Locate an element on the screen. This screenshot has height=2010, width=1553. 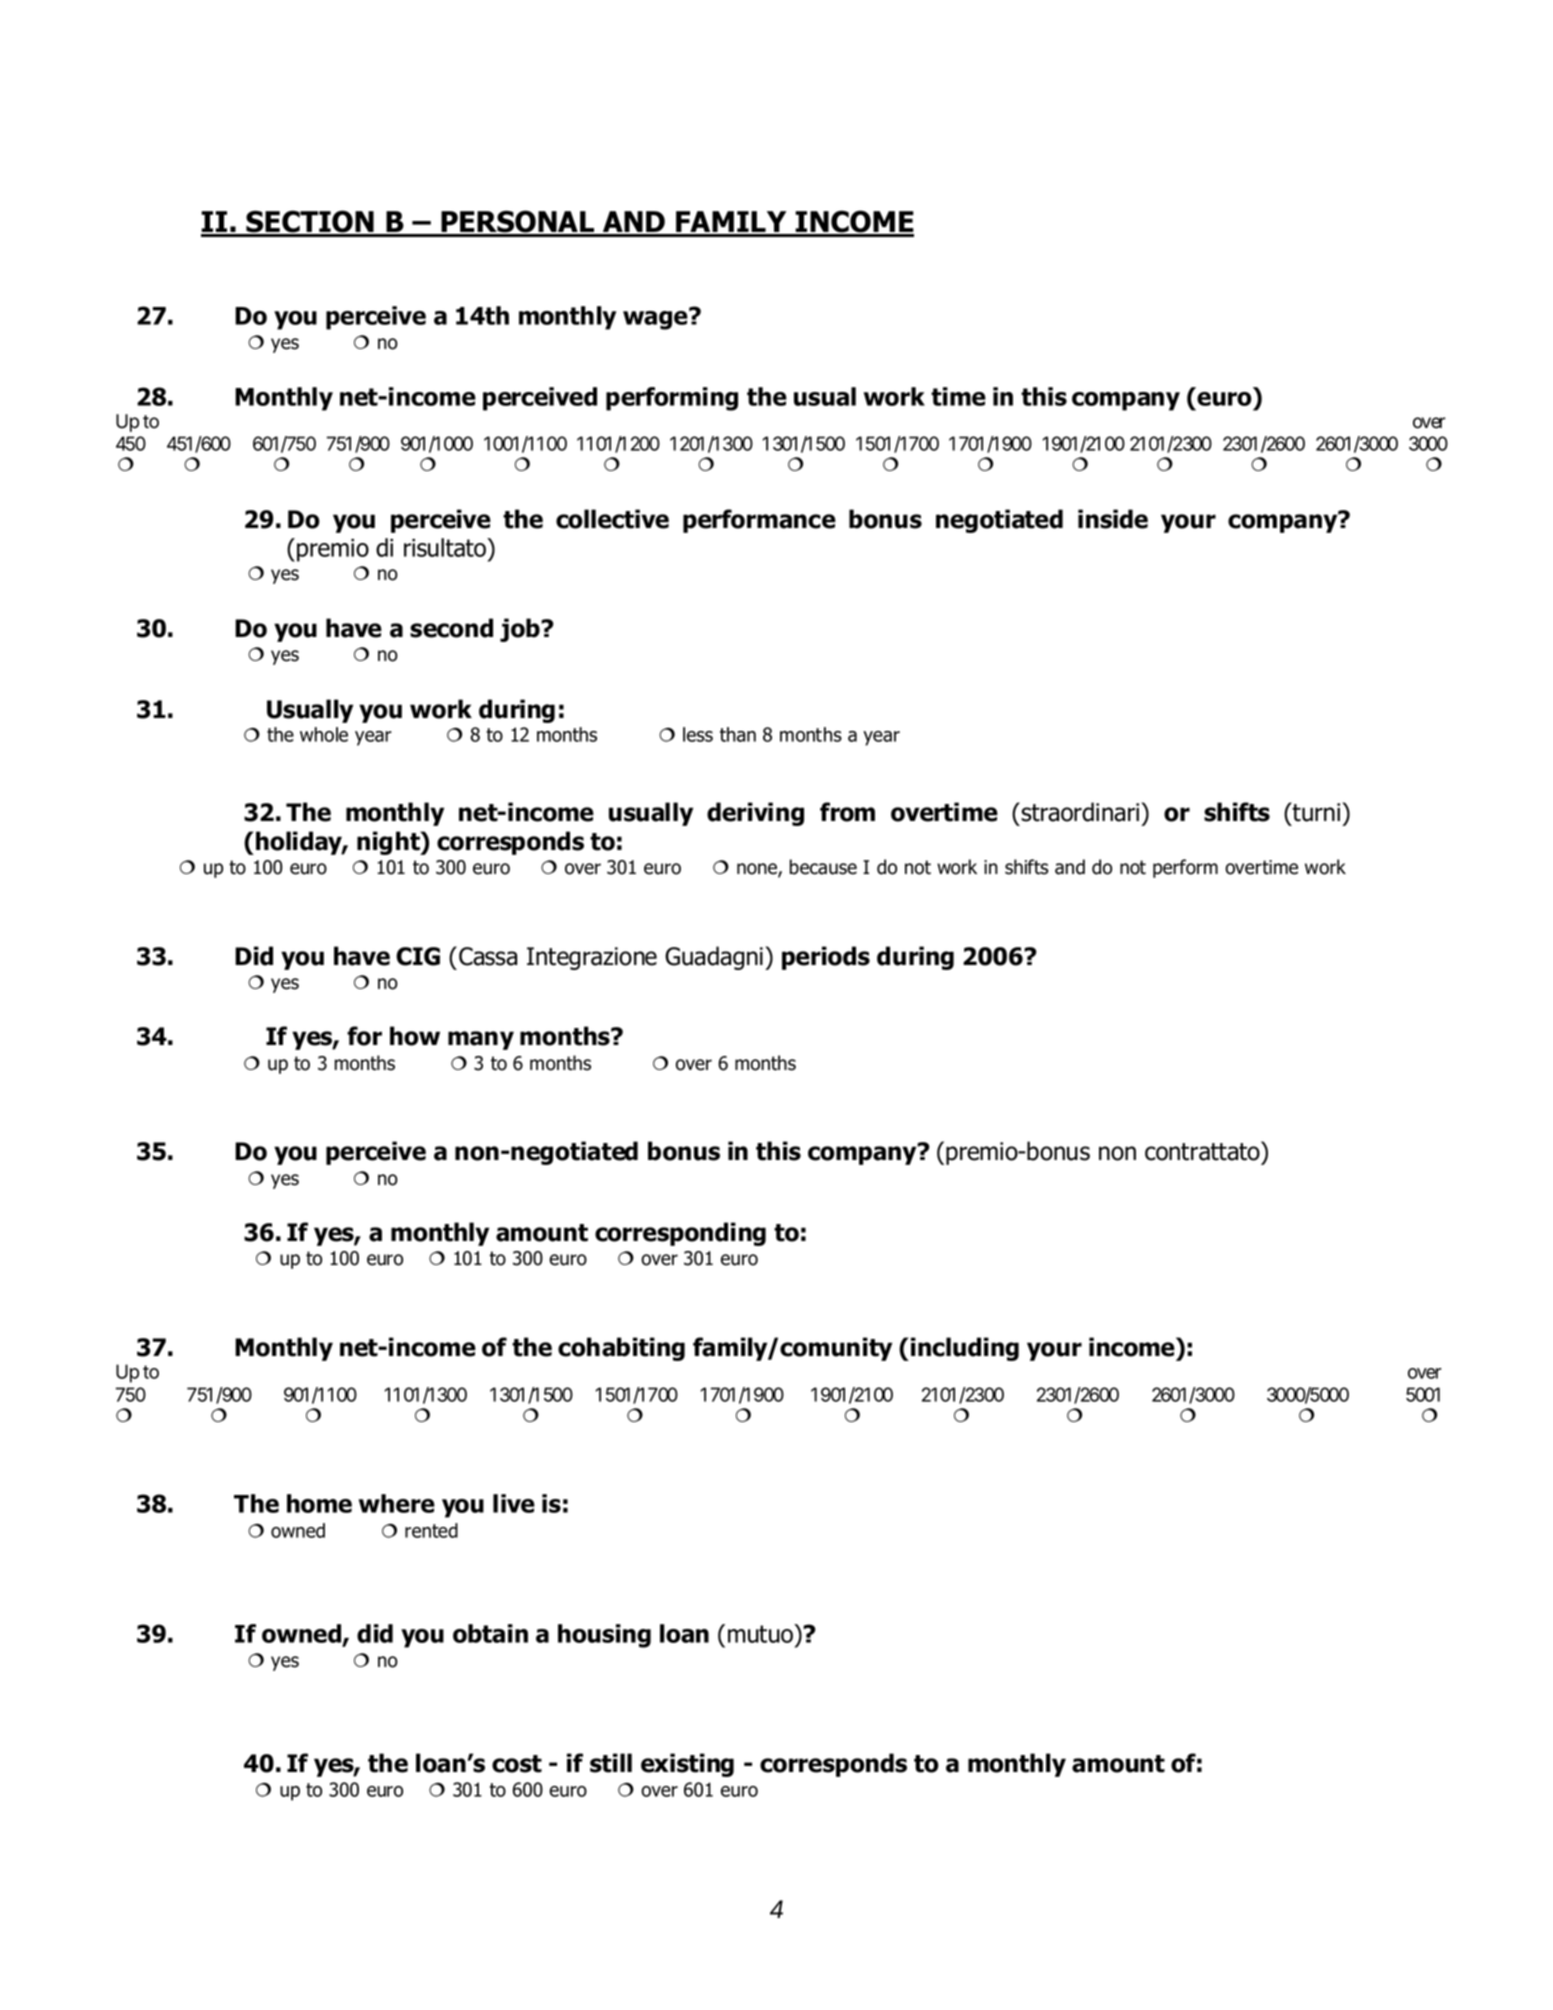
existing is located at coordinates (687, 1765).
